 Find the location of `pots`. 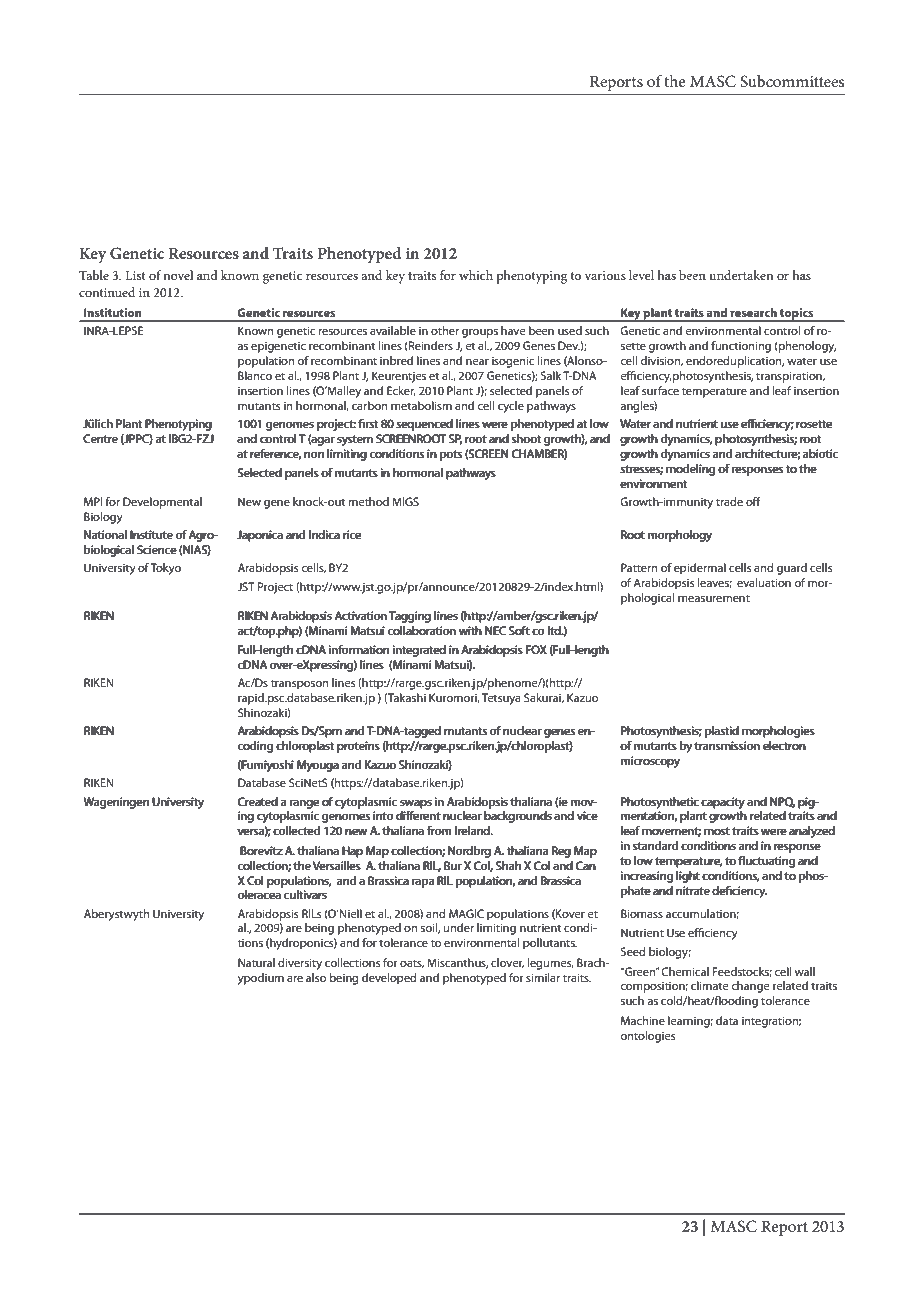

pots is located at coordinates (451, 456).
